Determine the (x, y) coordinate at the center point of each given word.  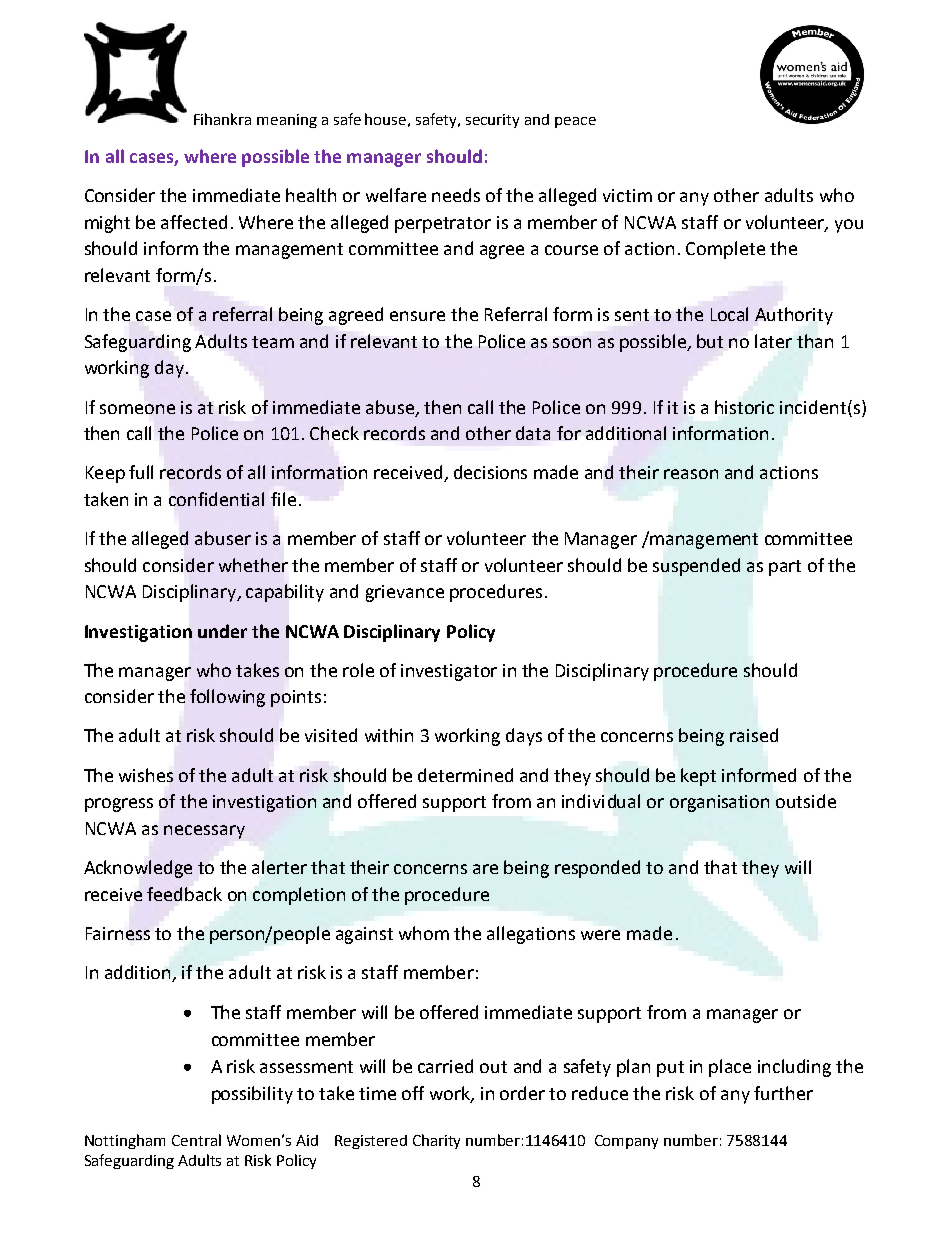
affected (194, 222)
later (773, 341)
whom (424, 933)
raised (754, 735)
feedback (184, 894)
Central (196, 1140)
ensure (417, 316)
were (600, 935)
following (227, 698)
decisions (490, 472)
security (492, 121)
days (524, 737)
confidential (216, 499)
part (785, 568)
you (849, 226)
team (273, 342)
